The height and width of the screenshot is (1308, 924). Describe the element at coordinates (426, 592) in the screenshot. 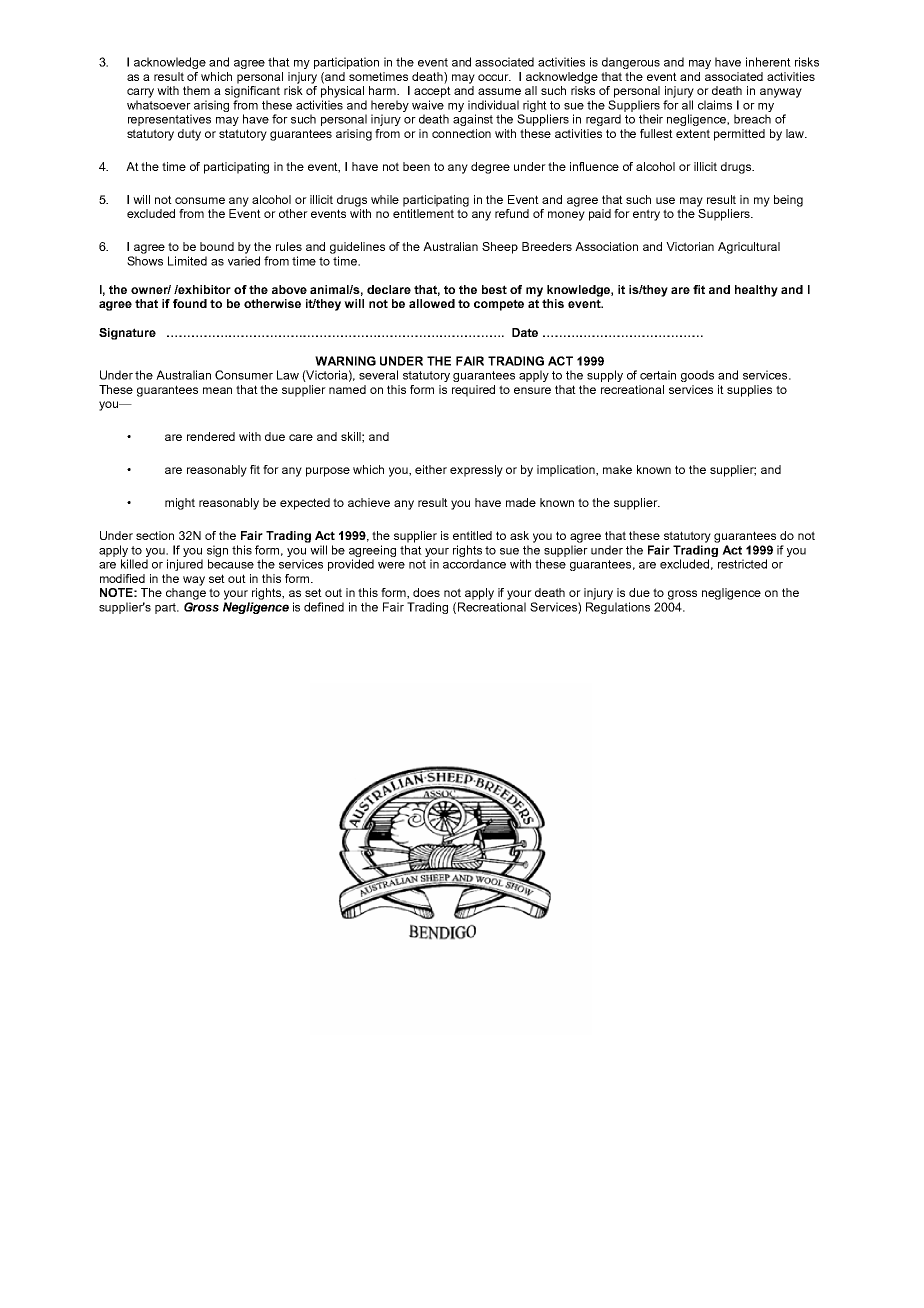

I see `does` at that location.
